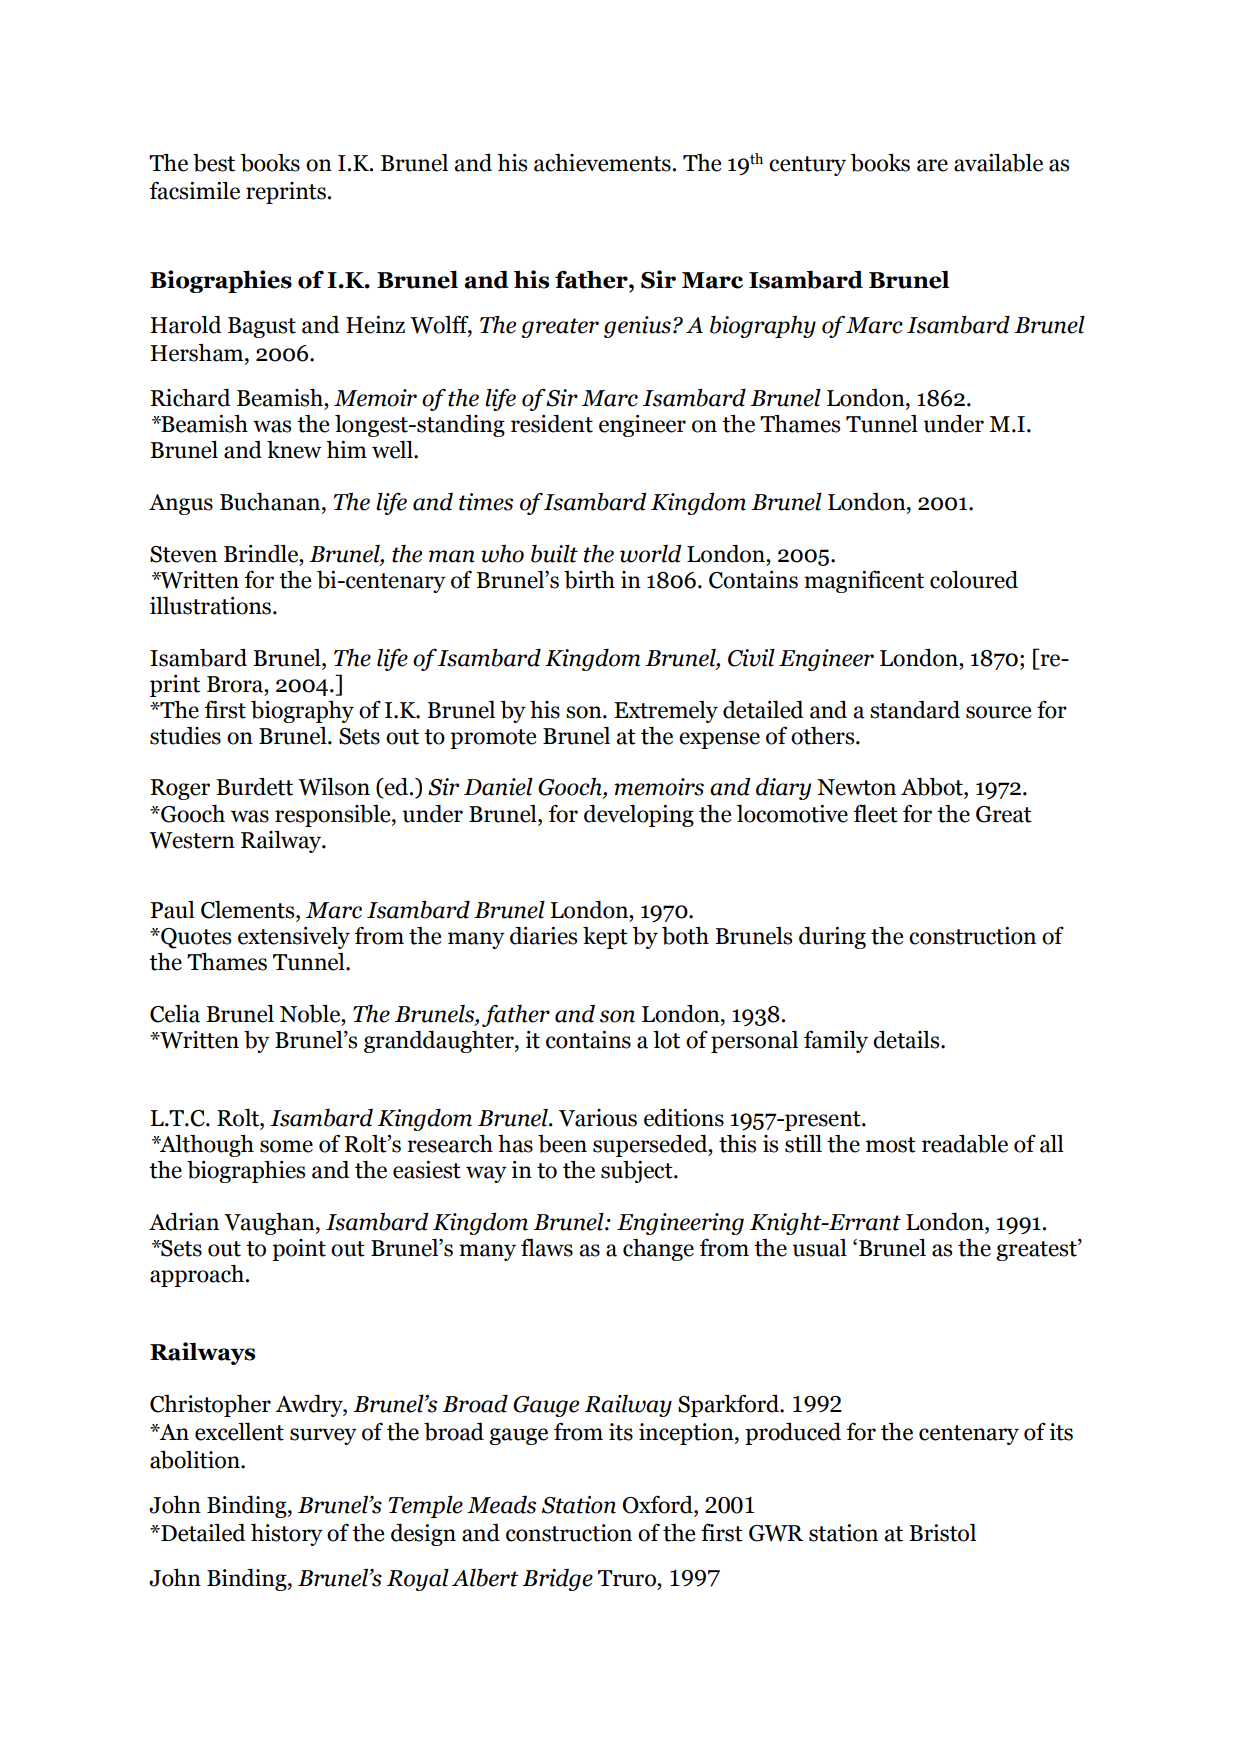 The image size is (1238, 1751). I want to click on are, so click(932, 165).
